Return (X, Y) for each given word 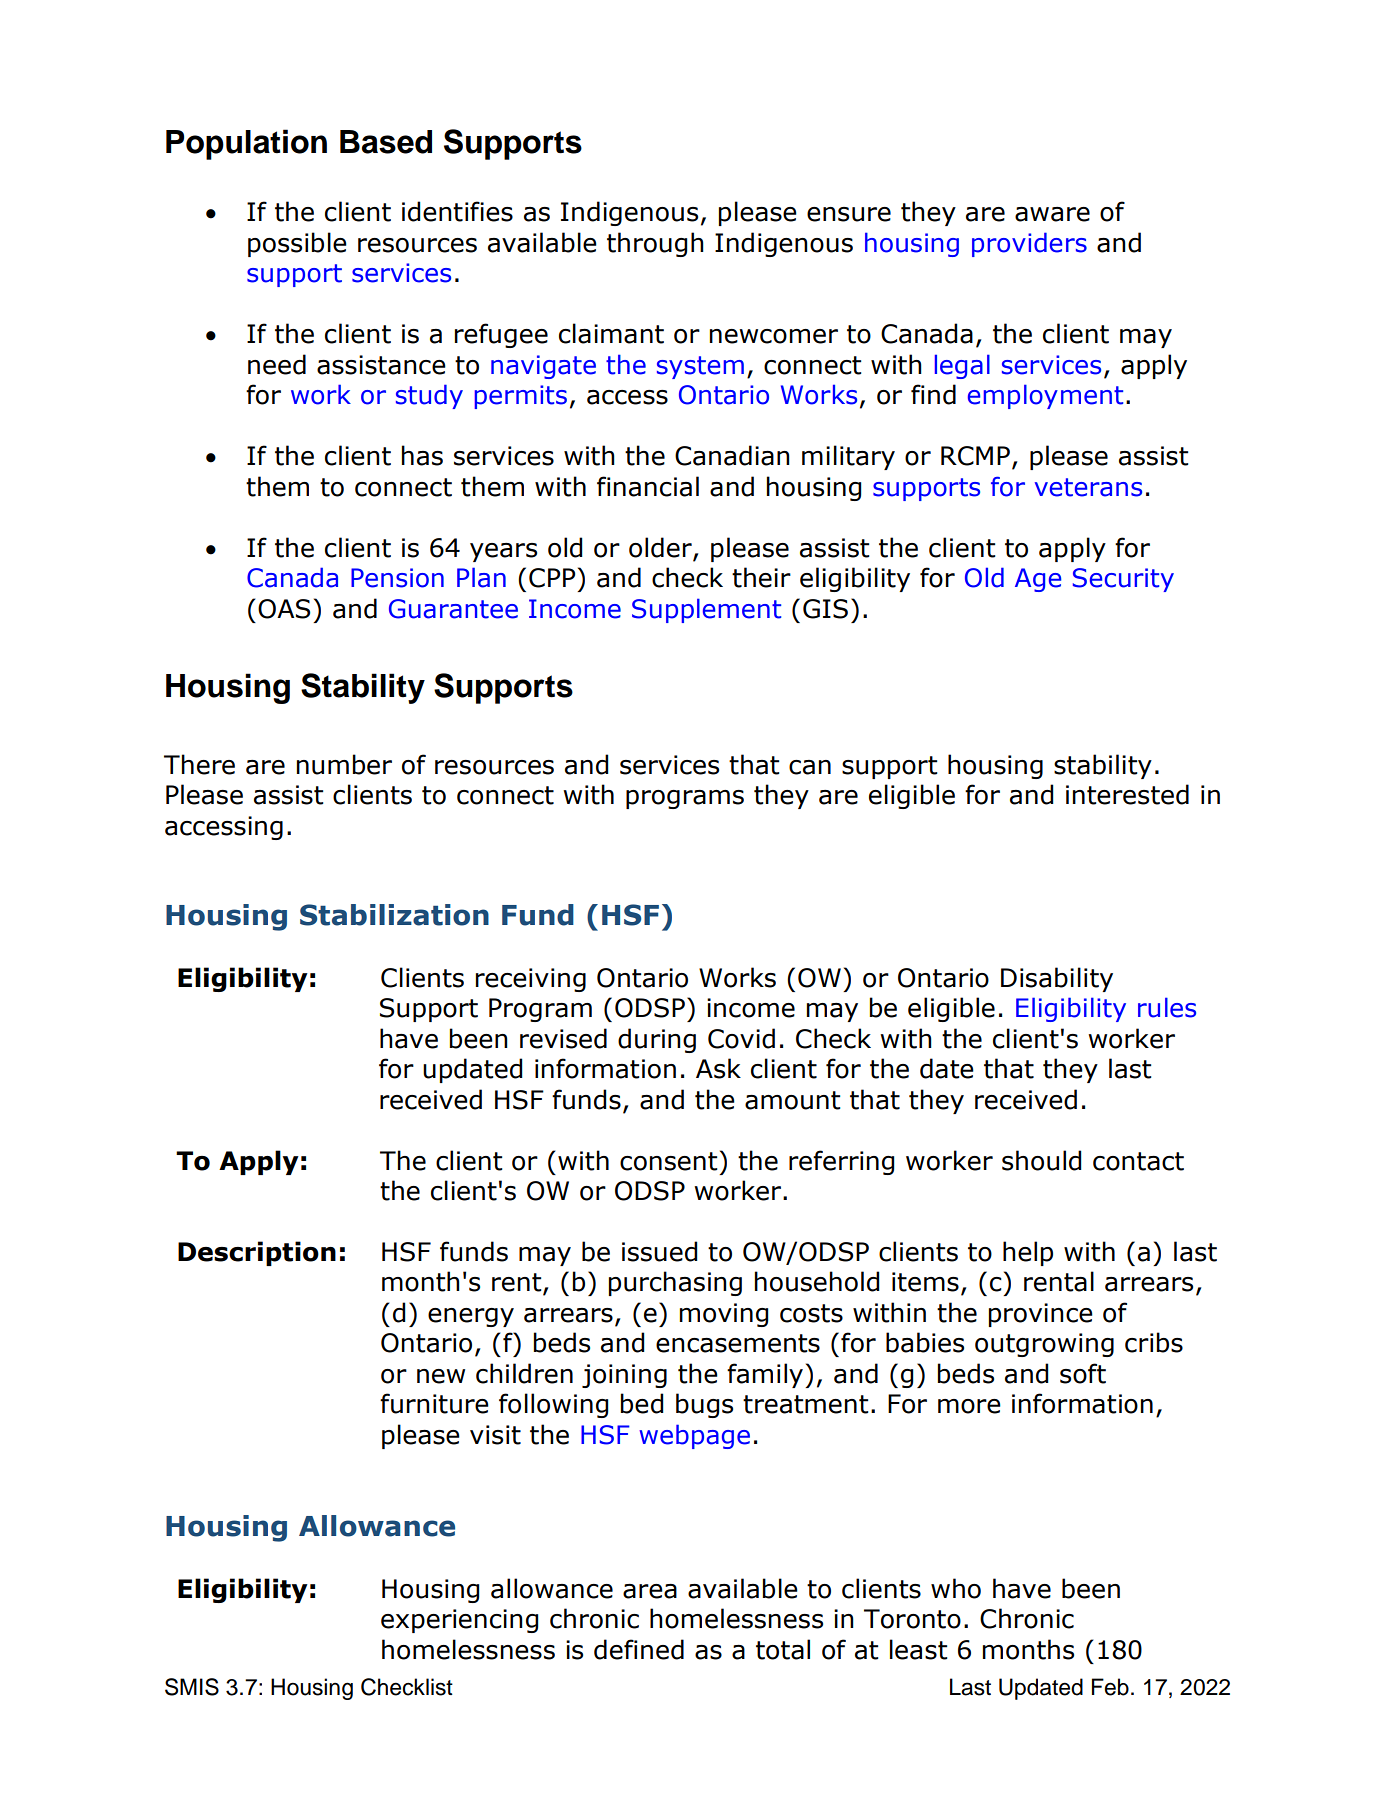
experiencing (459, 1621)
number (344, 764)
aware (1052, 214)
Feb (1110, 1687)
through (655, 244)
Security (1123, 580)
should (1041, 1160)
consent (668, 1161)
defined (639, 1649)
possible (297, 244)
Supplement (706, 610)
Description (257, 1253)
